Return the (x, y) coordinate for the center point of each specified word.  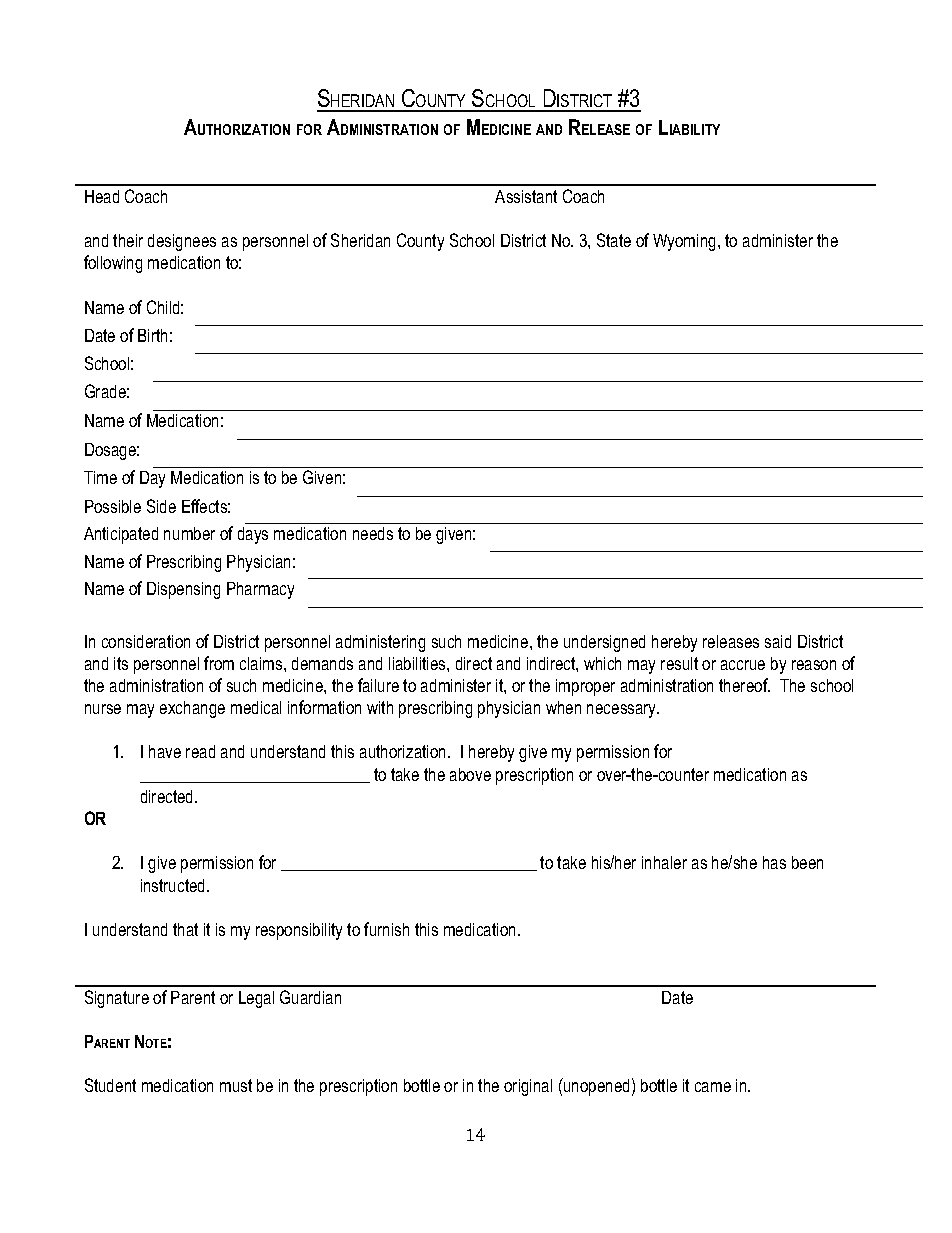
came (713, 1087)
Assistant (526, 196)
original (528, 1087)
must (236, 1085)
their (128, 240)
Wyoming (684, 242)
